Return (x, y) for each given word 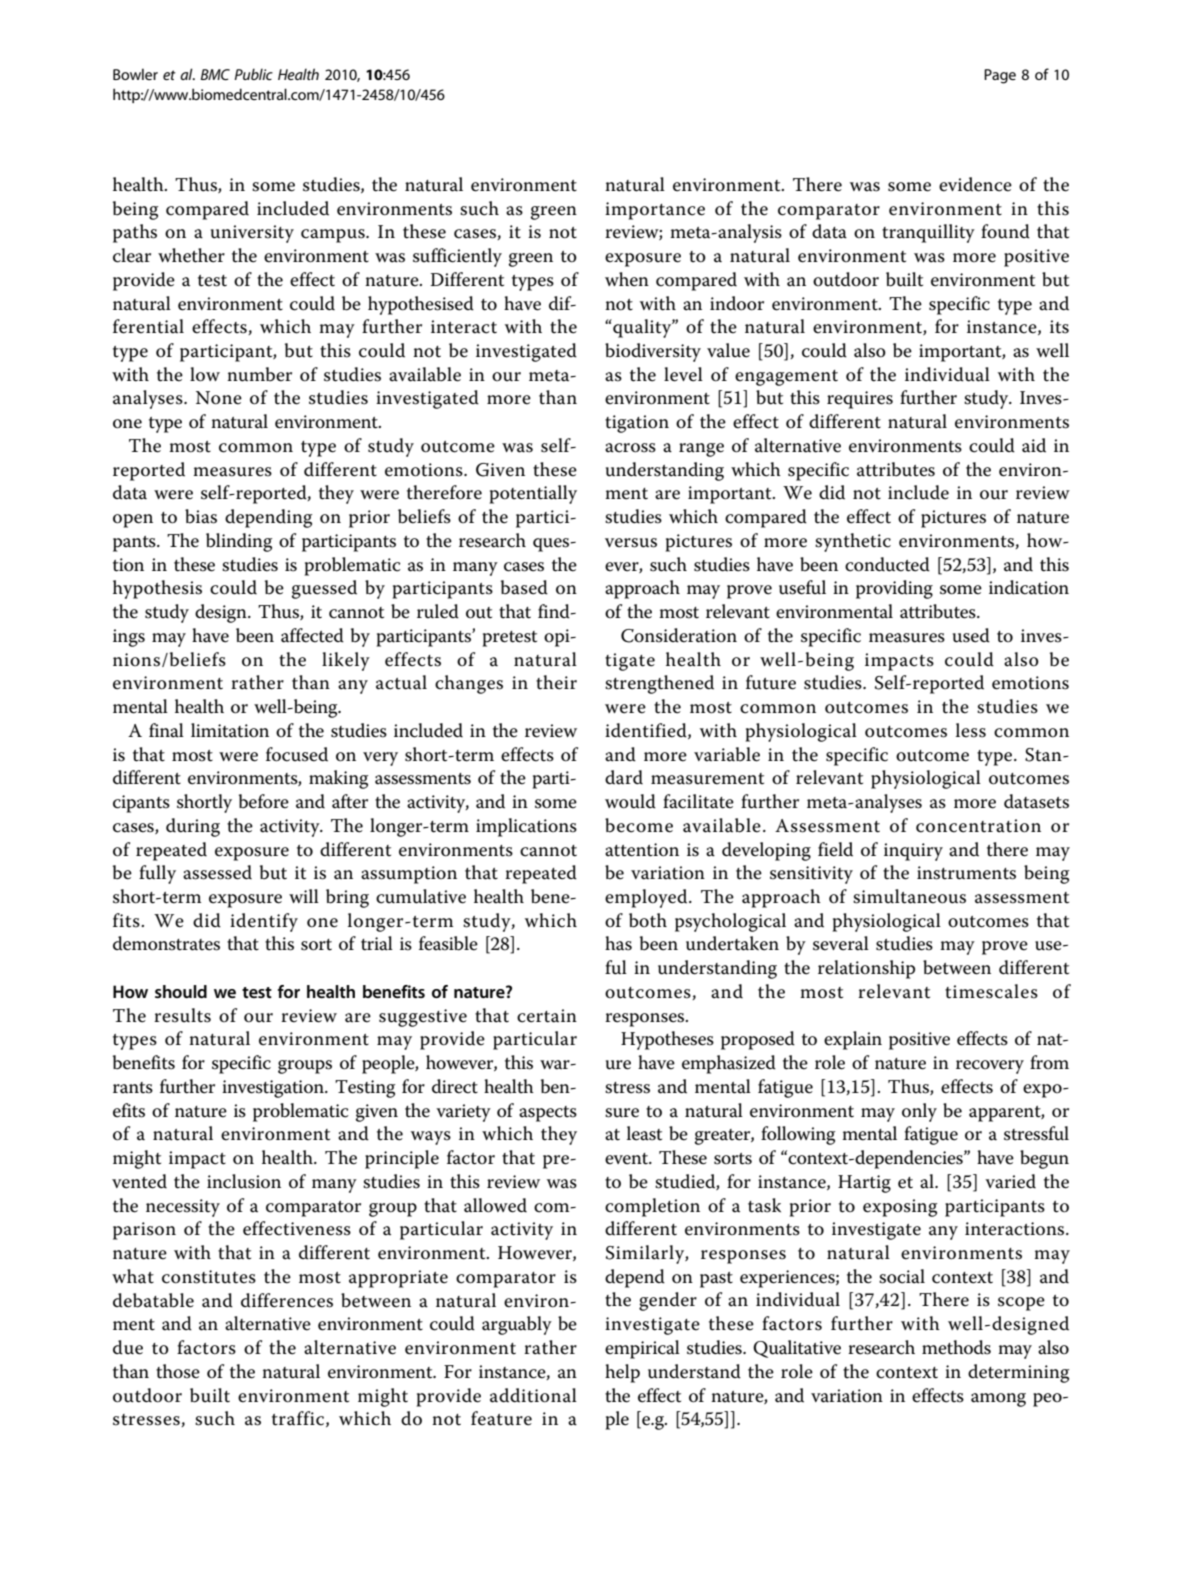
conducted (887, 564)
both (648, 920)
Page (1000, 76)
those (178, 1371)
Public (253, 74)
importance (655, 211)
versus (631, 543)
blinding (239, 542)
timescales (991, 991)
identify (264, 922)
